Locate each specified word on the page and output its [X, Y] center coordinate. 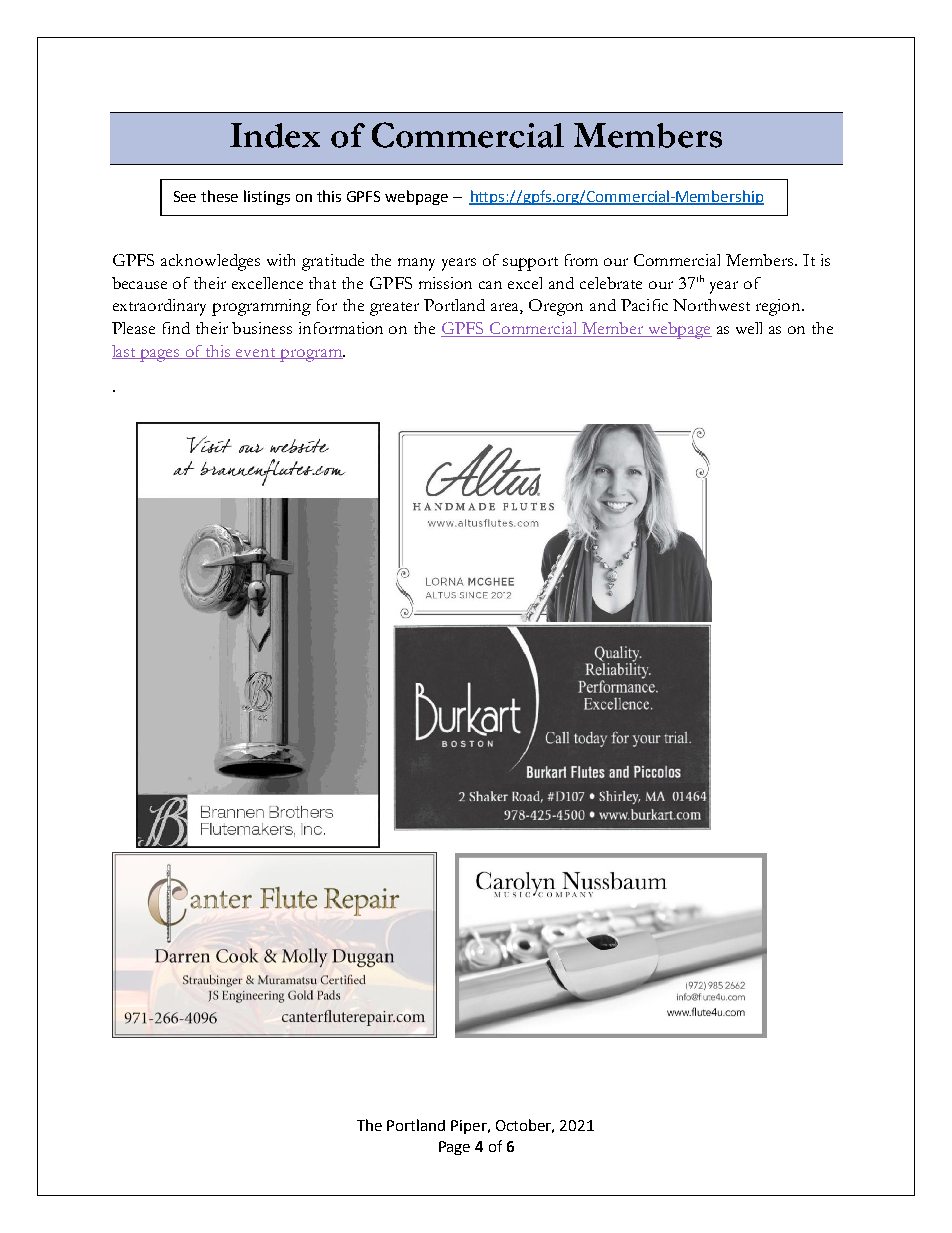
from [581, 260]
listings [267, 197]
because [139, 283]
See [185, 196]
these [219, 196]
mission [445, 283]
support [530, 264]
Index [275, 135]
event [256, 353]
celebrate [611, 283]
